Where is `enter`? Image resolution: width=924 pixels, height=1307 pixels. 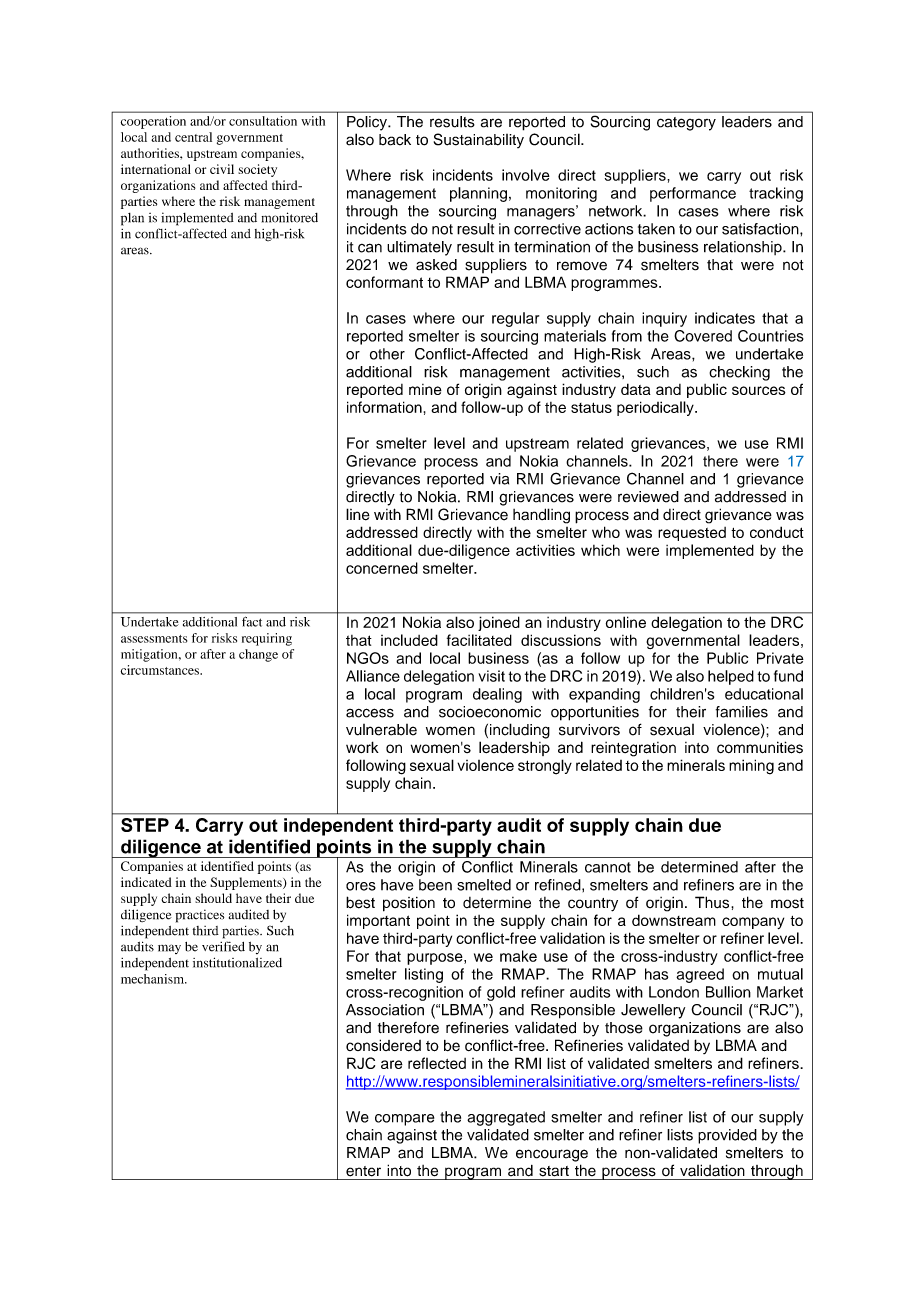
enter is located at coordinates (363, 1171).
